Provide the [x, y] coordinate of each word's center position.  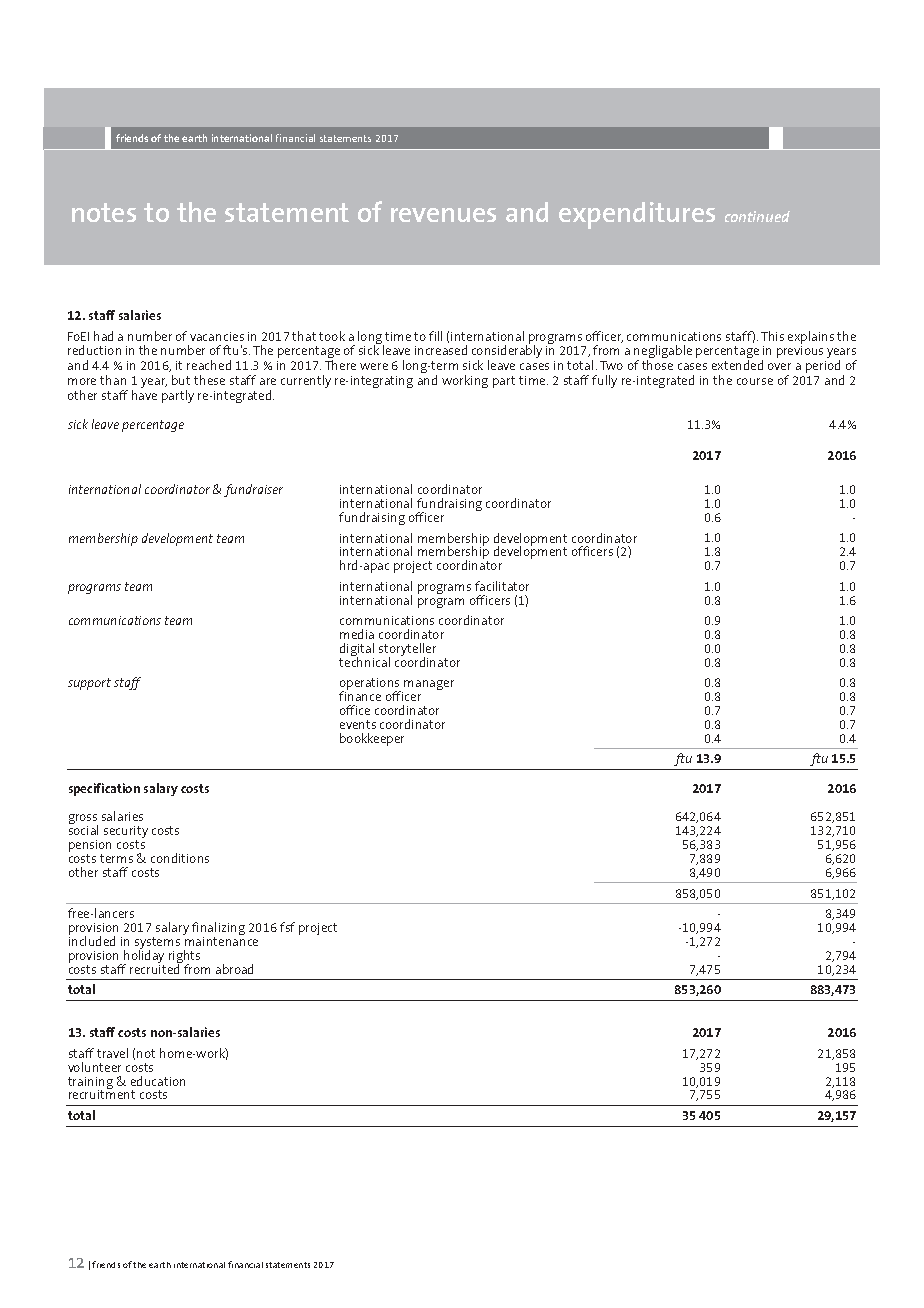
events [358, 724]
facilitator [502, 586]
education [158, 1081]
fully [604, 381]
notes [104, 212]
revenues [443, 215]
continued [757, 216]
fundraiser [253, 490]
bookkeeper [372, 739]
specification [104, 789]
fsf [287, 927]
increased [441, 350]
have [144, 393]
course [755, 381]
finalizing [218, 930]
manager [428, 686]
